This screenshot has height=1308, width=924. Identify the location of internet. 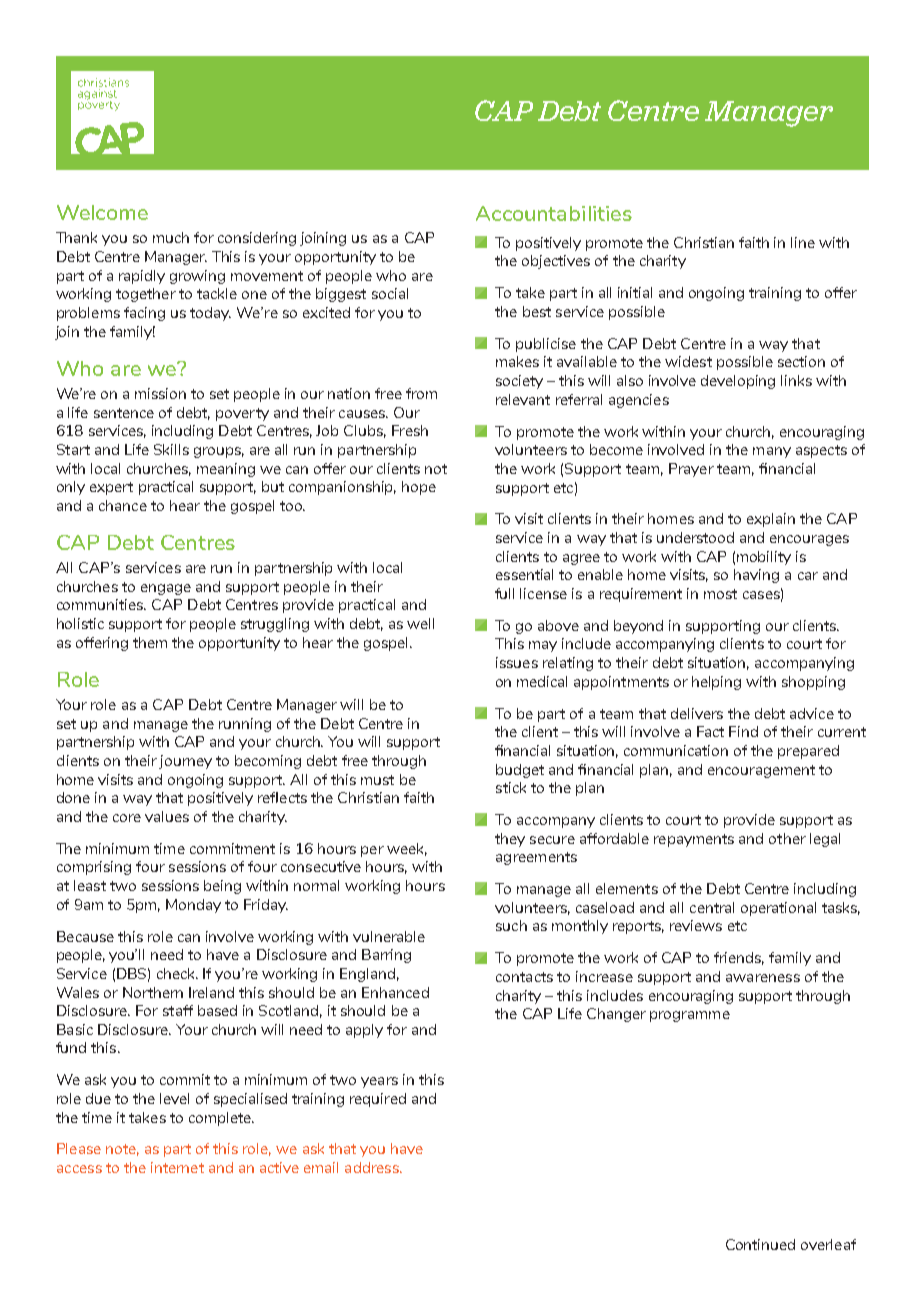
(177, 1167).
